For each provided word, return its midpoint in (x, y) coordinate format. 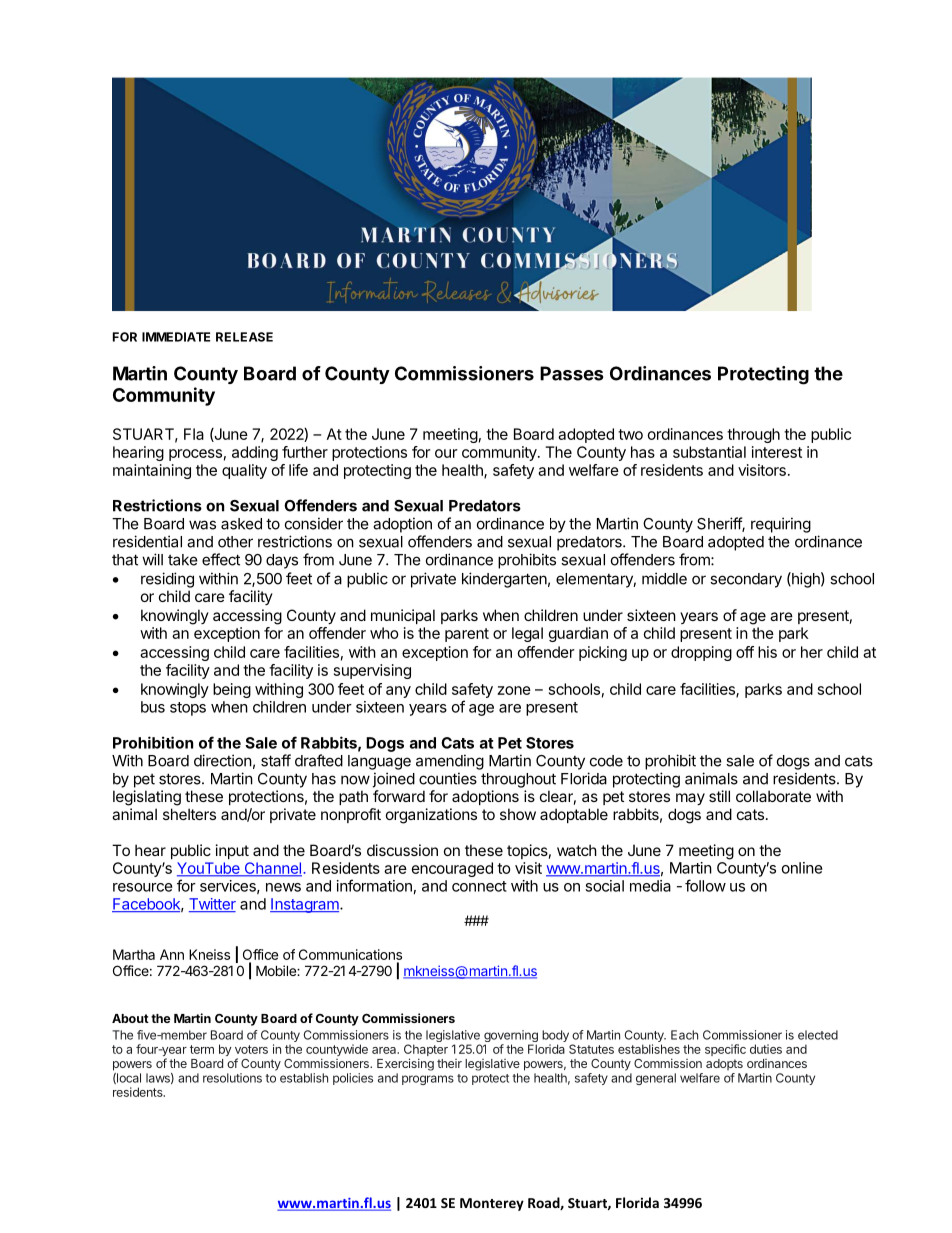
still (719, 796)
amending (450, 762)
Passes (571, 373)
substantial (709, 452)
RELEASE (244, 337)
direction (223, 760)
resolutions (232, 1078)
